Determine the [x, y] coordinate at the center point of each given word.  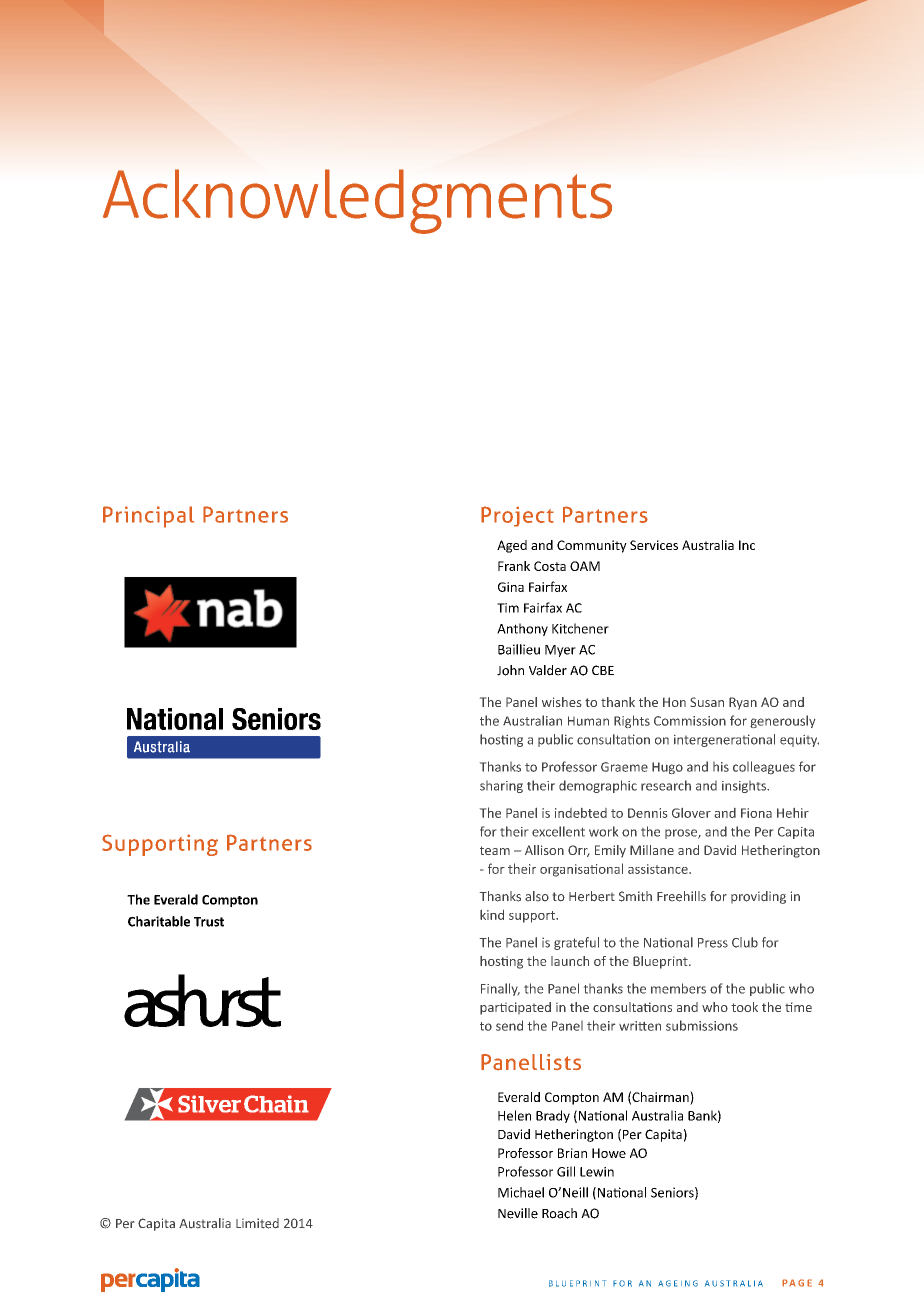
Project [517, 516]
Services [654, 545]
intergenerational [724, 740]
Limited [257, 1223]
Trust [209, 922]
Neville [518, 1213]
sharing [501, 787]
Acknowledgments [357, 201]
